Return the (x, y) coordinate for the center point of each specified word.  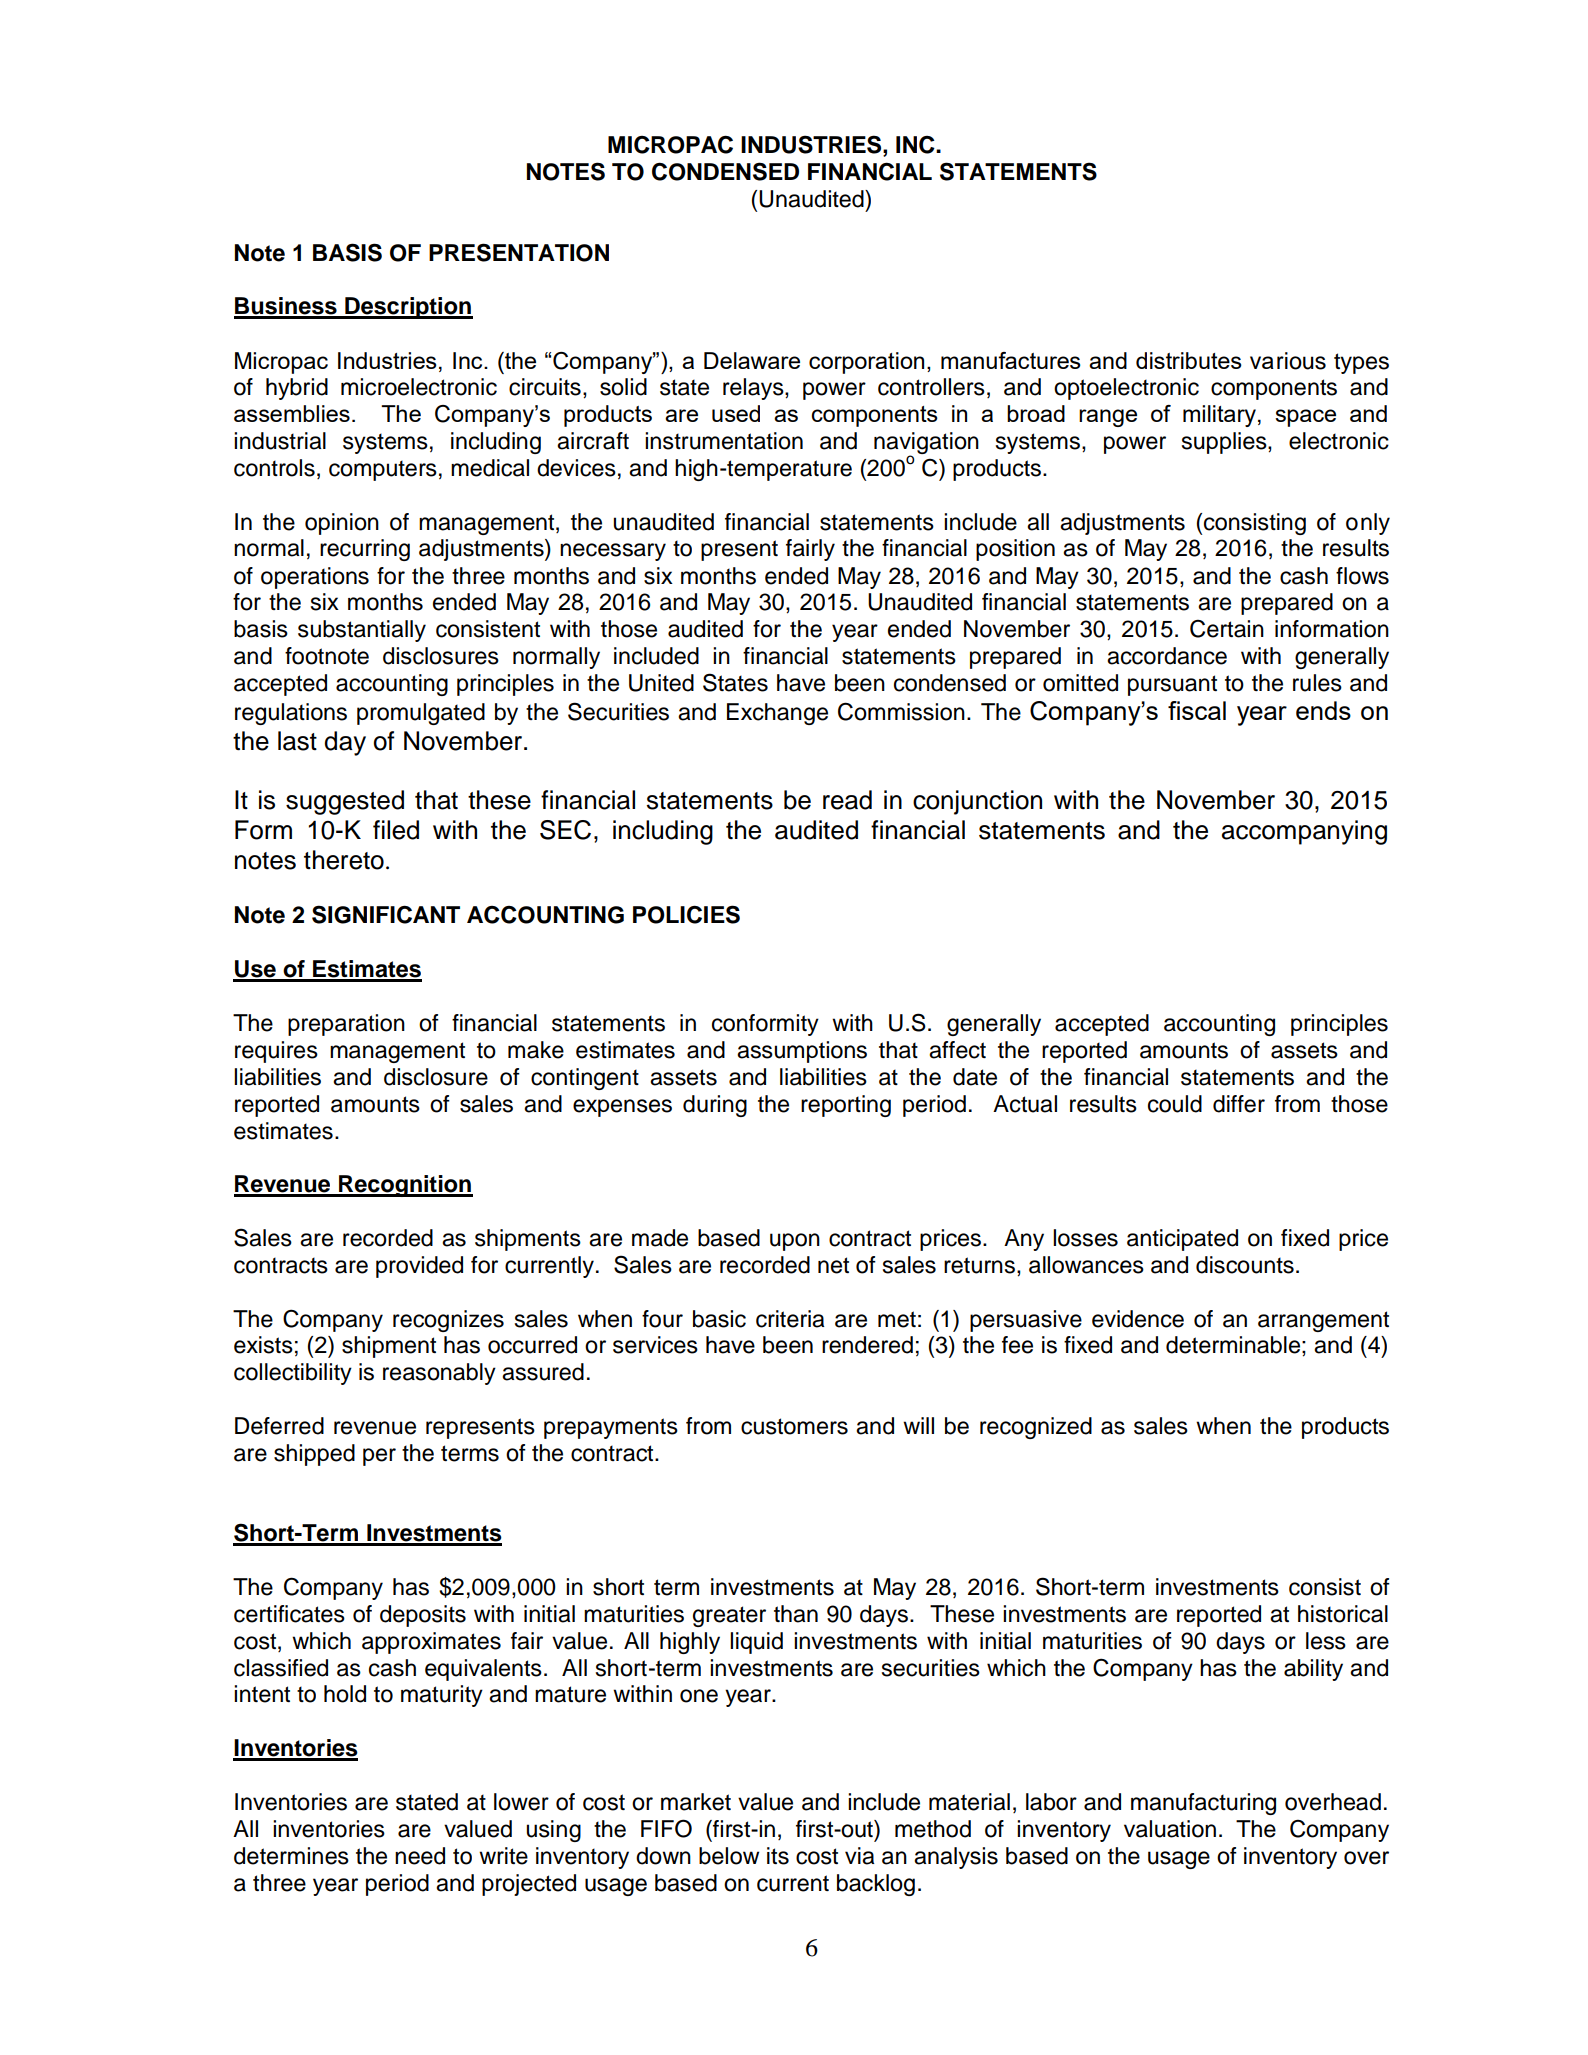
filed (396, 830)
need (420, 1856)
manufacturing (1203, 1804)
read (847, 800)
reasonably (439, 1374)
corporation (866, 363)
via (859, 1856)
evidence (1138, 1319)
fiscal (1197, 710)
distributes (1189, 360)
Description (408, 308)
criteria (790, 1319)
